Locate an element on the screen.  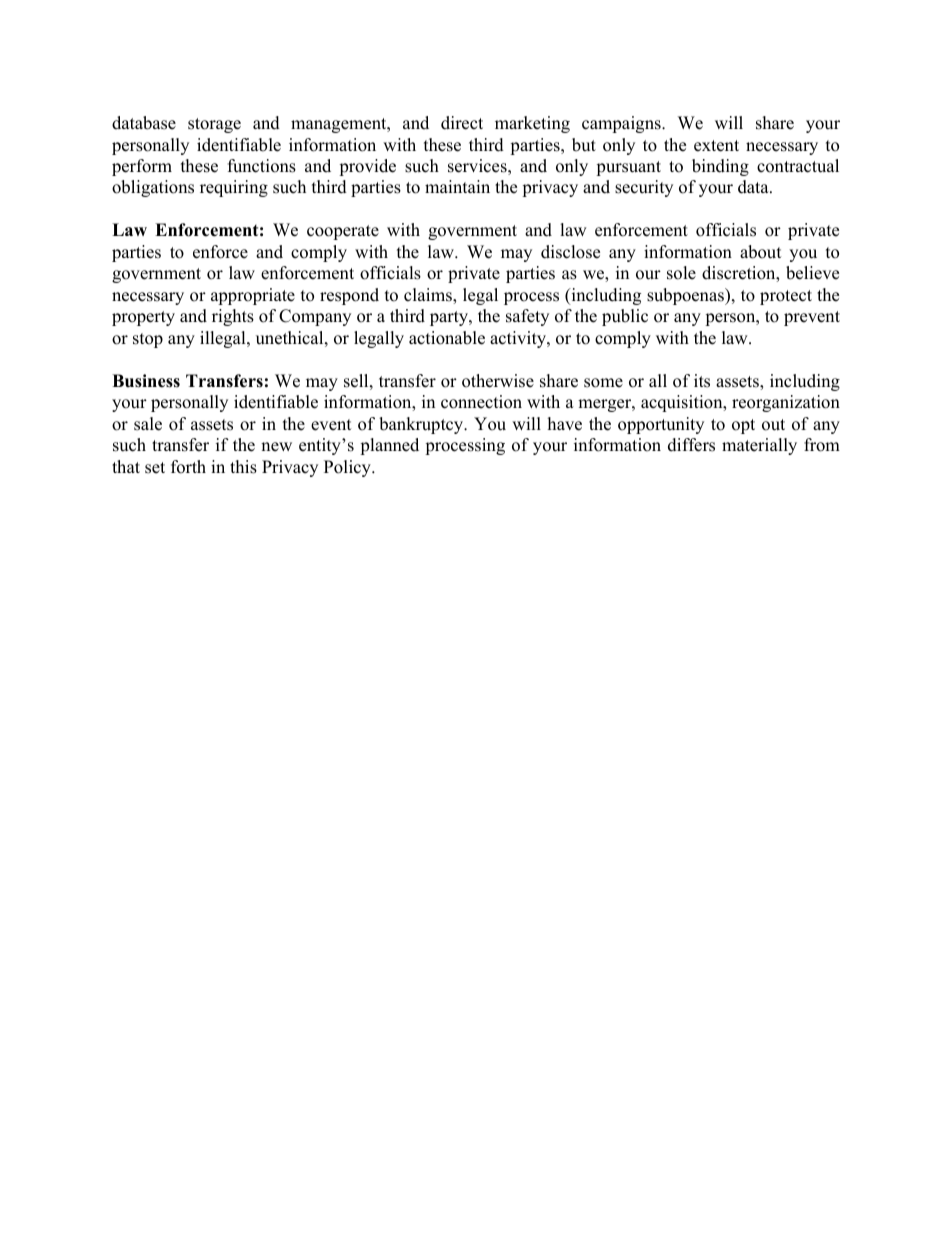
rights is located at coordinates (233, 317).
